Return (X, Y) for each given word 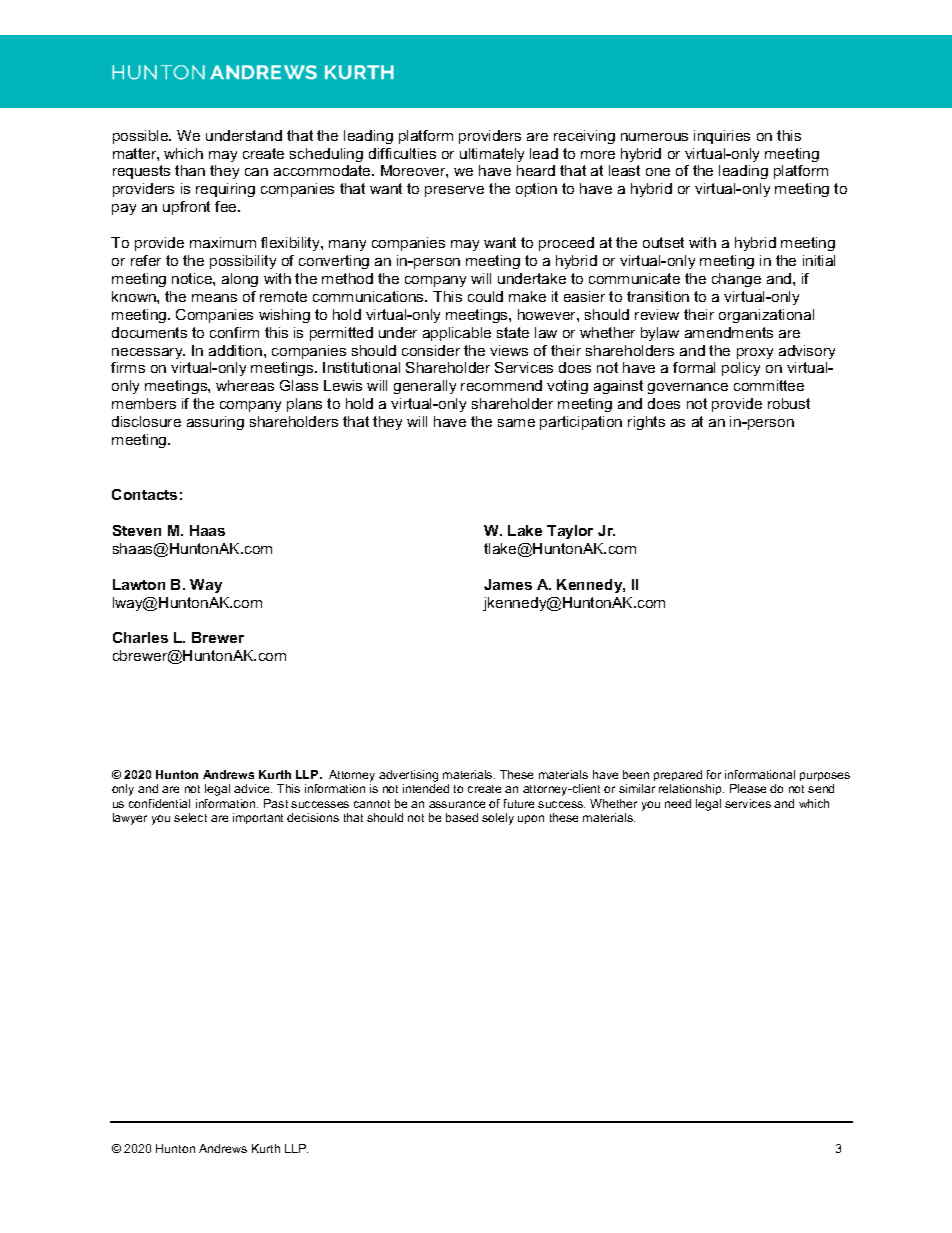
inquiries (722, 137)
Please (748, 788)
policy (741, 369)
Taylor (570, 532)
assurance (457, 804)
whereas (245, 385)
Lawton (139, 584)
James (508, 584)
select (190, 817)
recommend (501, 385)
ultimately (492, 155)
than (190, 170)
